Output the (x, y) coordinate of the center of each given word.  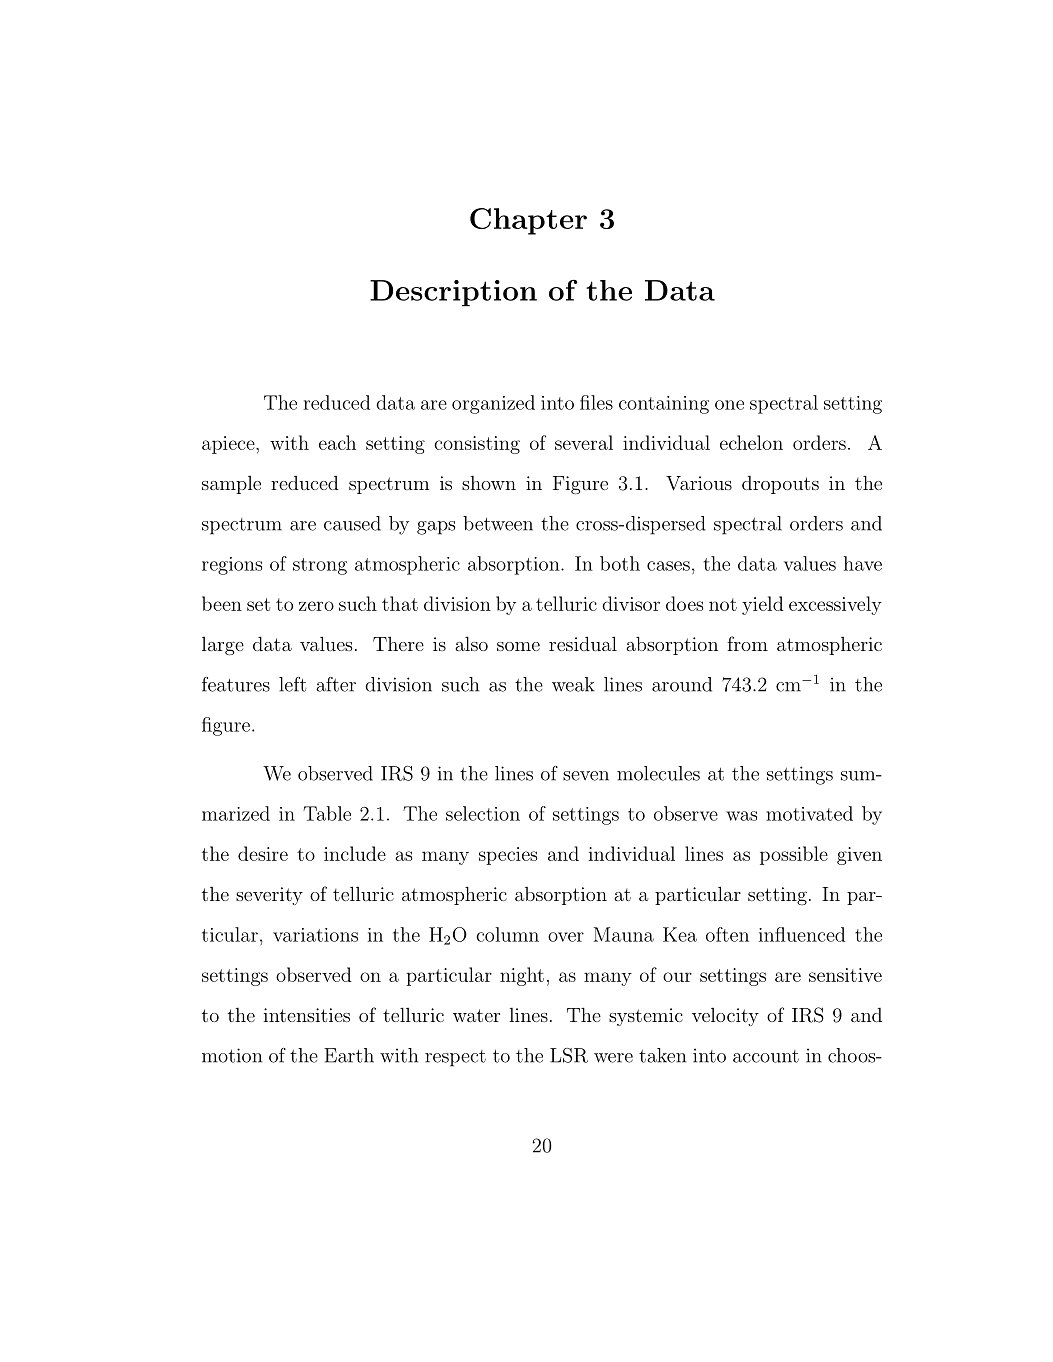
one (729, 405)
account (766, 1056)
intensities (306, 1015)
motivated (809, 813)
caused (352, 523)
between (498, 523)
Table (327, 813)
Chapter (528, 221)
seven (586, 776)
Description (453, 293)
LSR (569, 1055)
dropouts (780, 485)
